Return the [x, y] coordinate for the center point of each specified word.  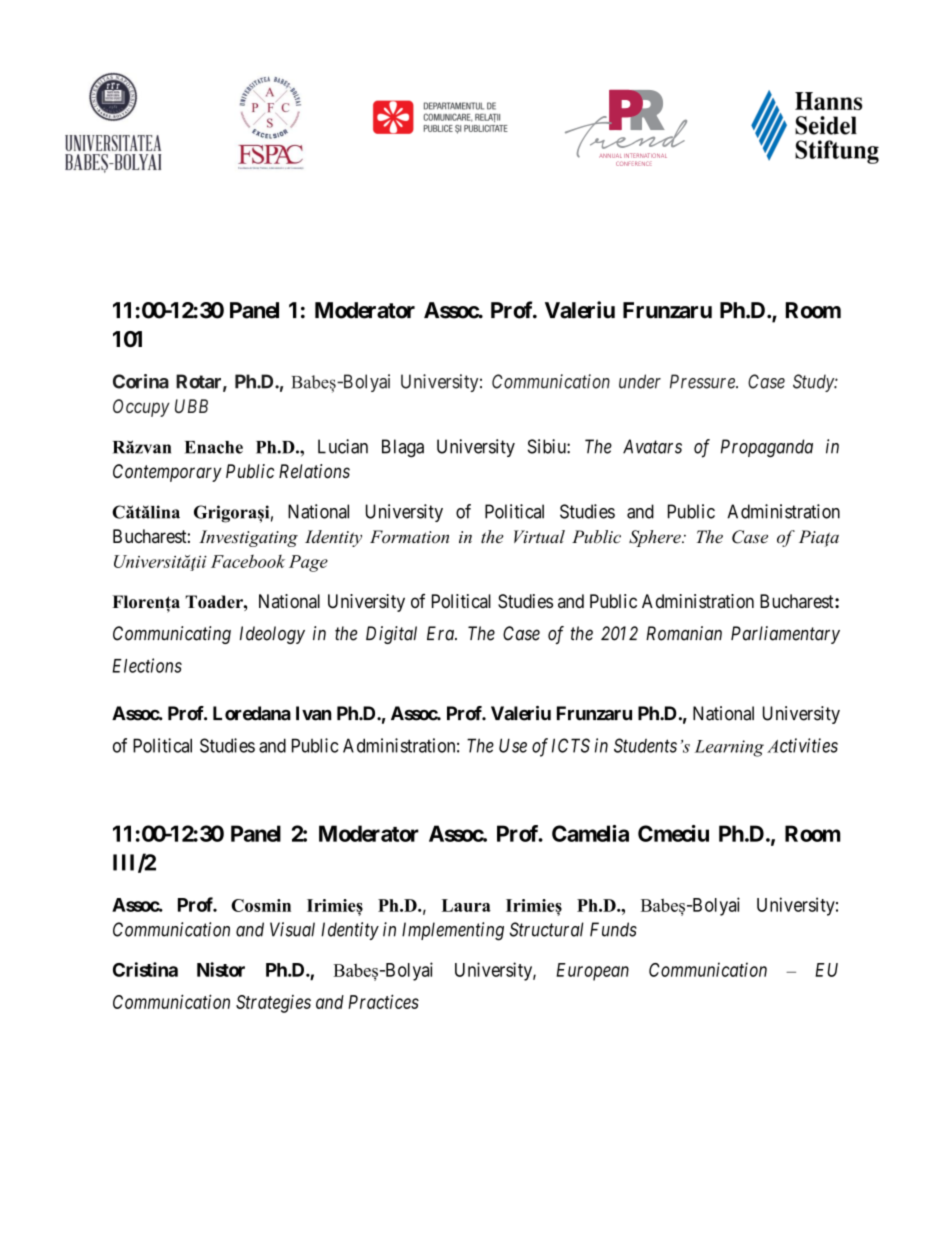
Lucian [343, 446]
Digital [391, 635]
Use [513, 745]
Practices [383, 1001]
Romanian [684, 633]
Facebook [248, 561]
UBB [191, 406]
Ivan [314, 713]
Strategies [273, 1004]
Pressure [703, 381]
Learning [729, 748]
